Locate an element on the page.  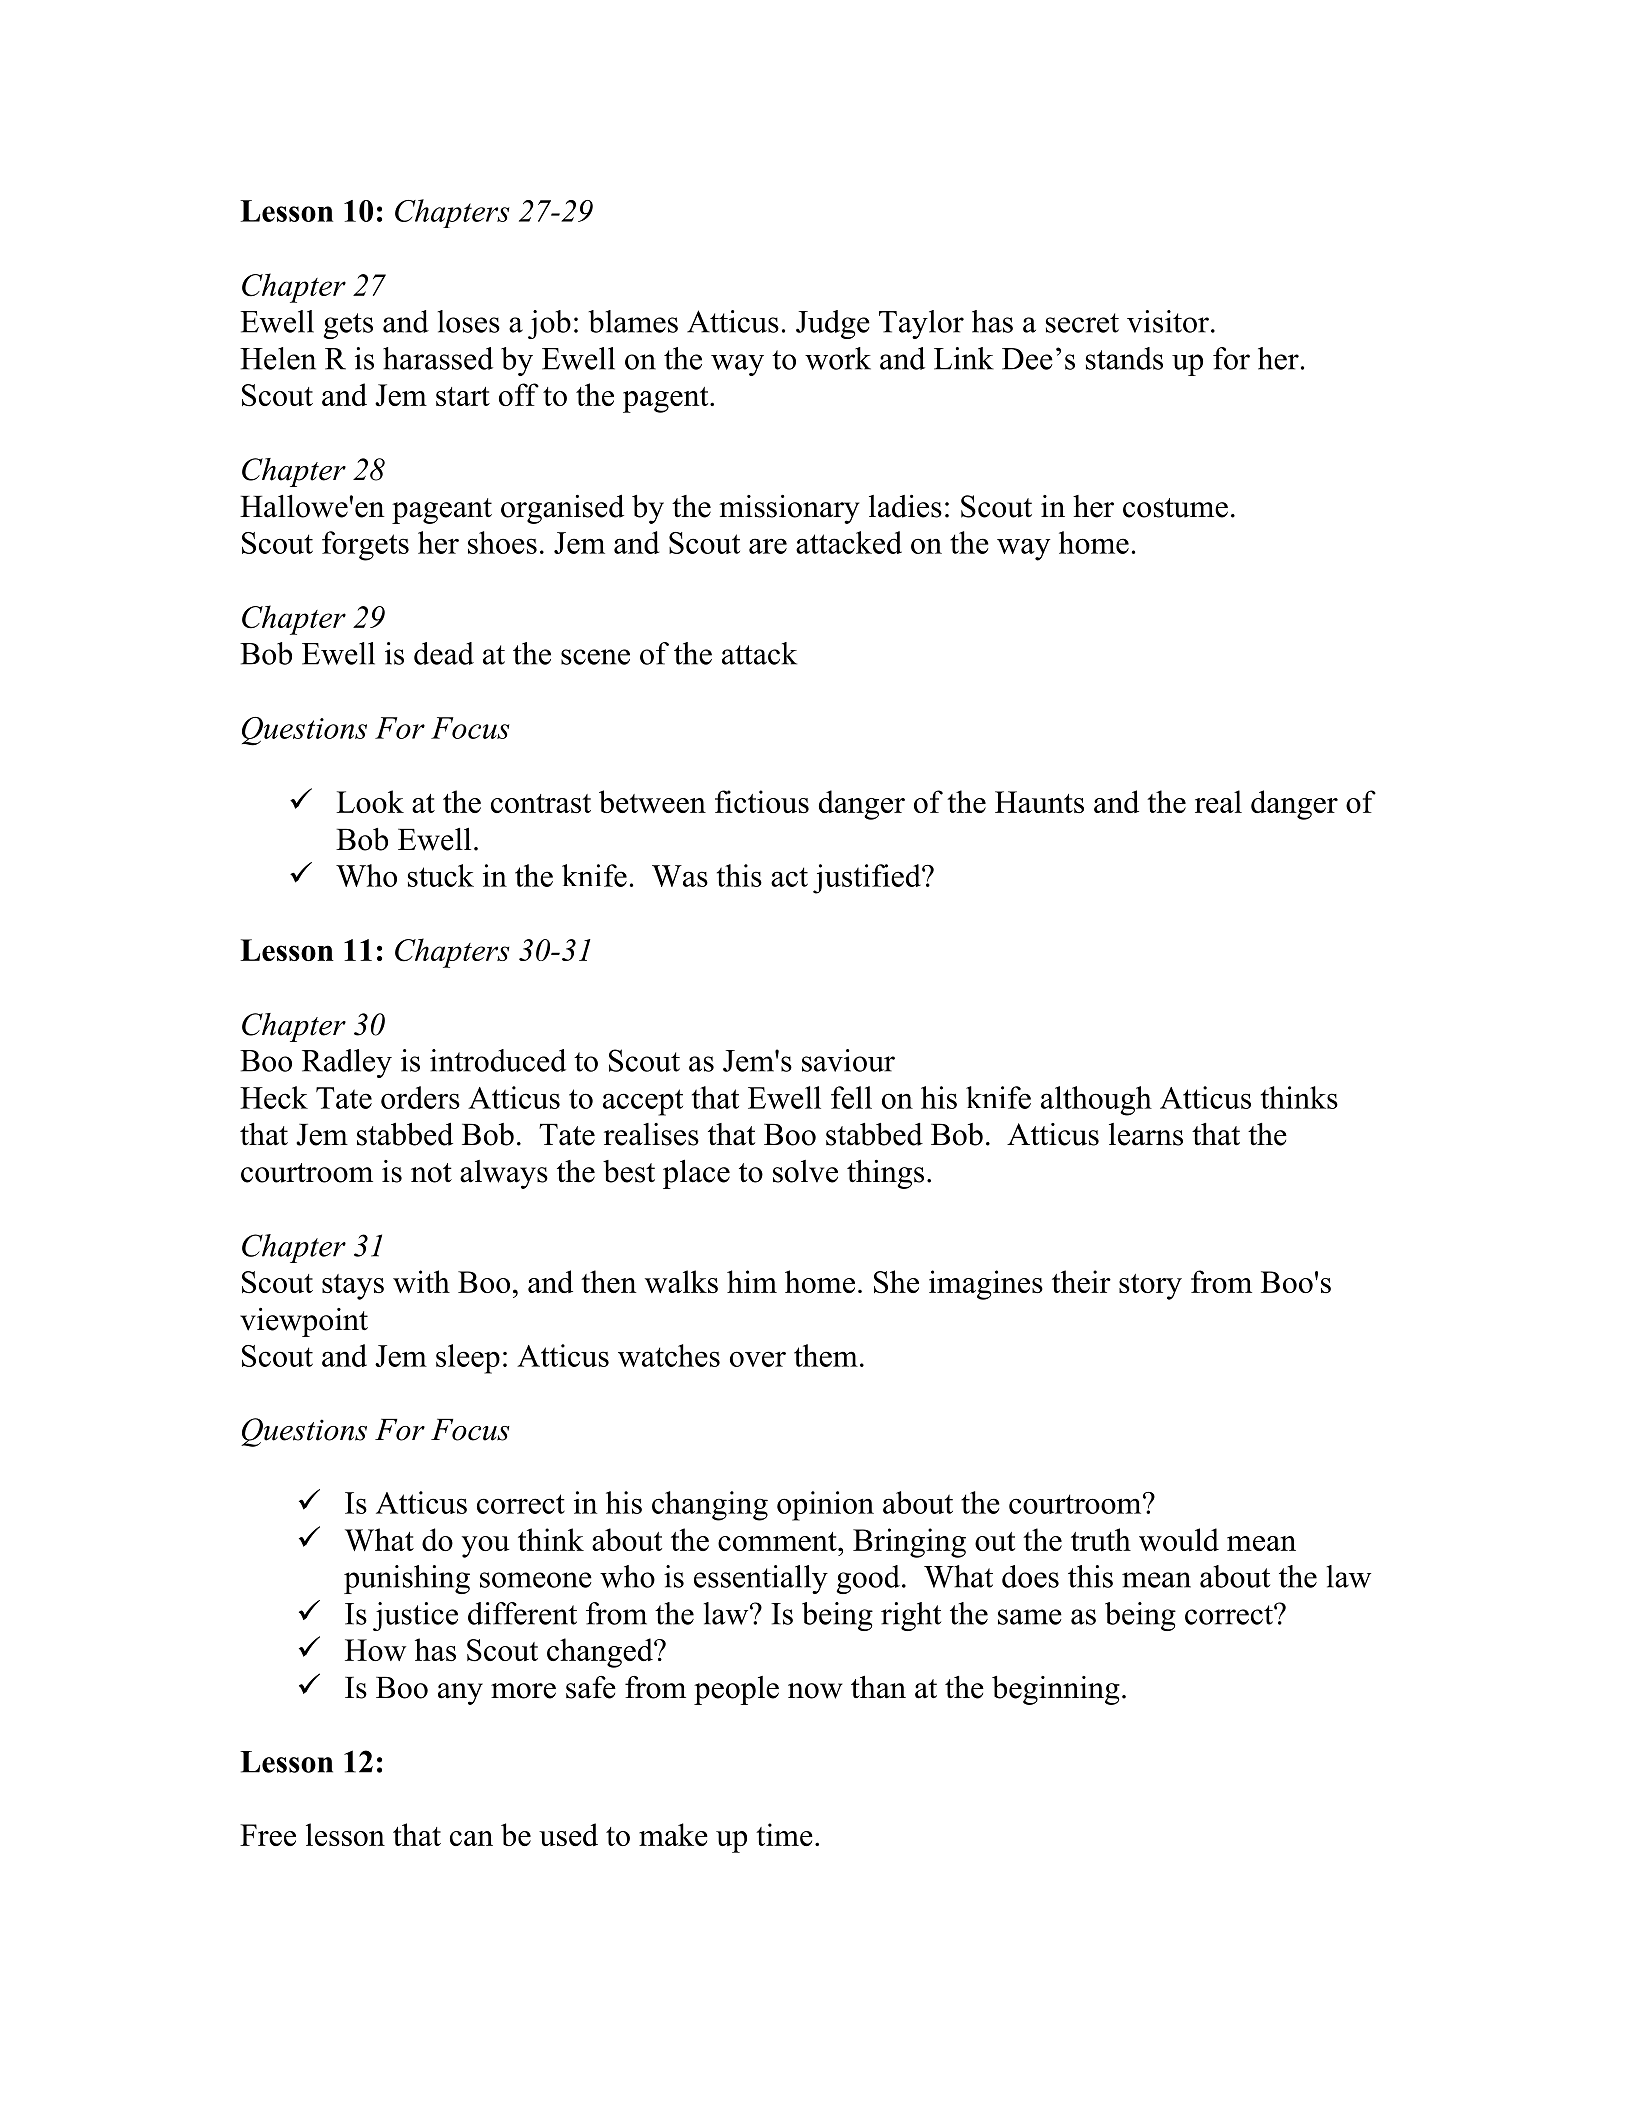
can is located at coordinates (471, 1838).
